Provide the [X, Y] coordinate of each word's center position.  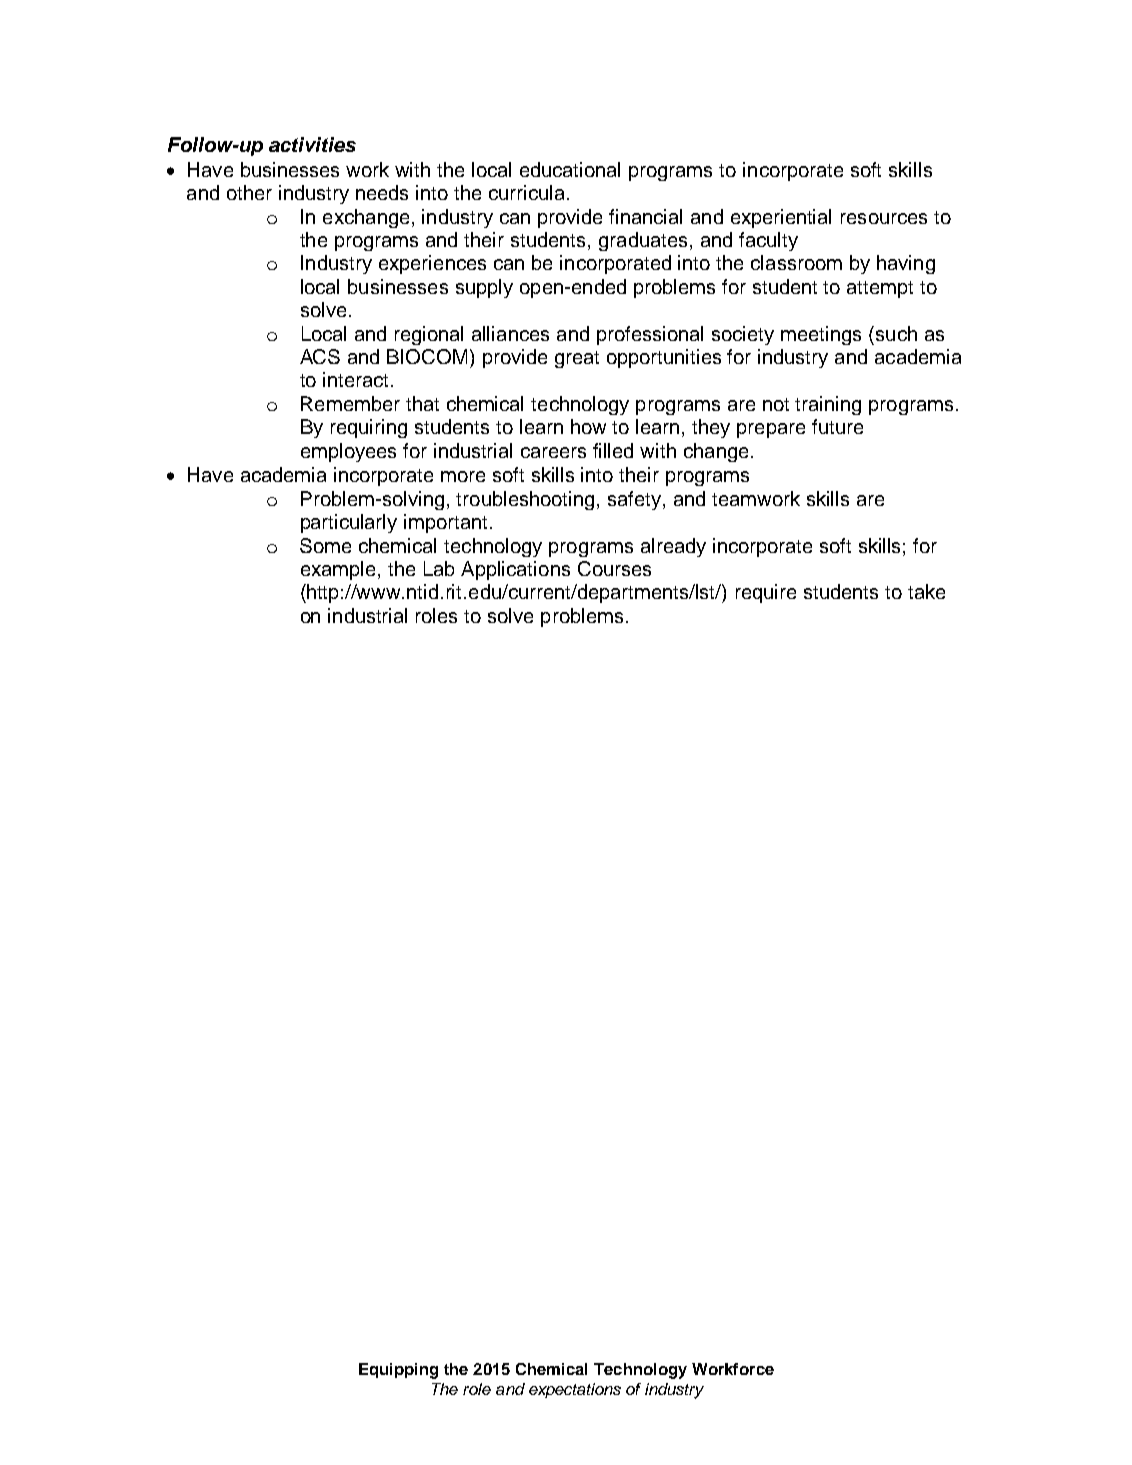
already [673, 547]
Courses [614, 568]
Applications [515, 570]
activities [312, 144]
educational [570, 169]
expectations [575, 1390]
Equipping [398, 1371]
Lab [439, 568]
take [926, 591]
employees [348, 452]
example [338, 570]
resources [884, 218]
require [766, 593]
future [837, 426]
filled [613, 450]
